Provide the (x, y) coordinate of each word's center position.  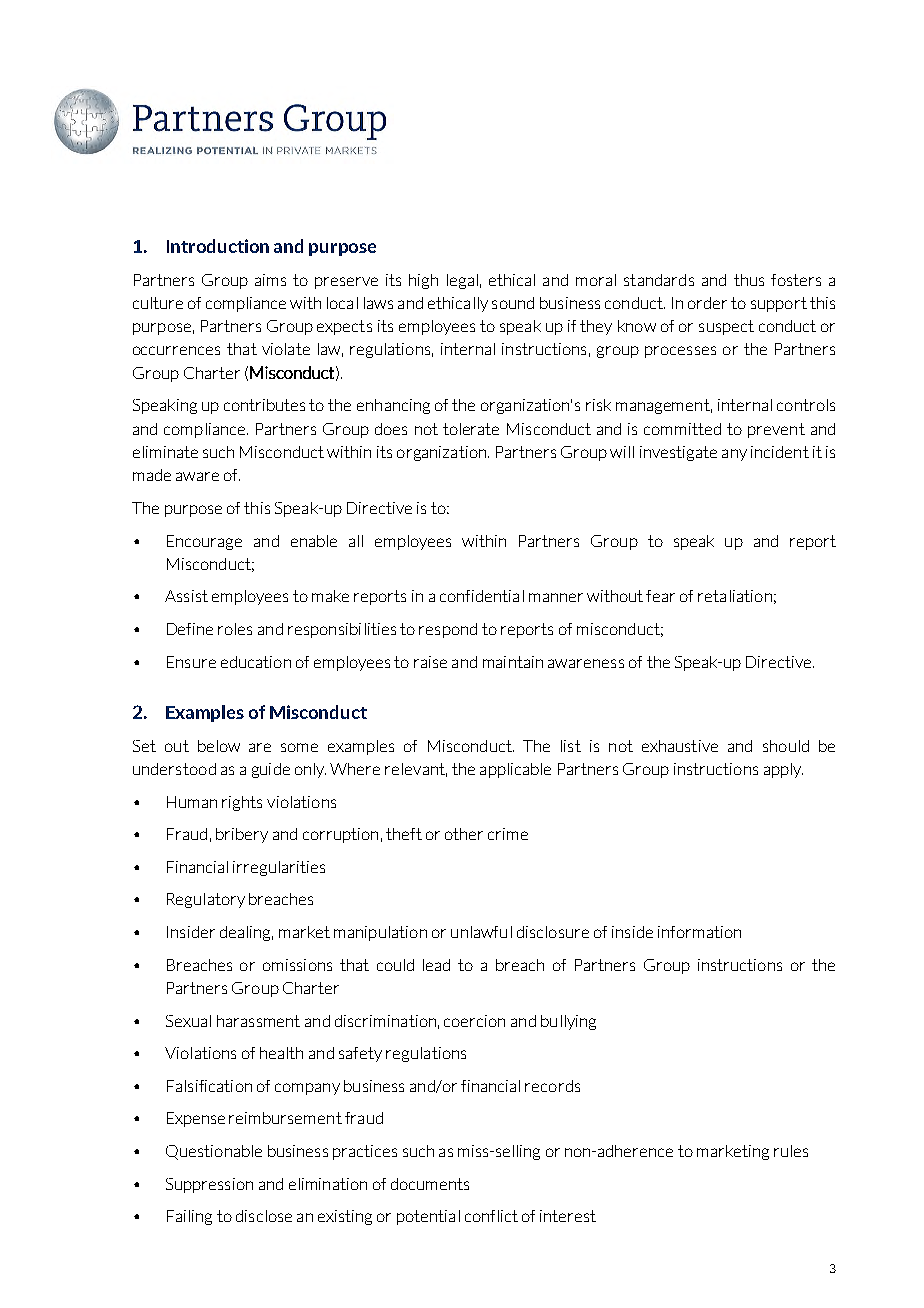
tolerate (471, 429)
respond (448, 630)
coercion (474, 1021)
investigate (678, 453)
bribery (242, 835)
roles (235, 629)
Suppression (209, 1185)
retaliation (735, 596)
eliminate (165, 452)
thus (749, 280)
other (464, 834)
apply (783, 770)
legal (462, 281)
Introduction (218, 246)
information (699, 932)
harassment (258, 1021)
